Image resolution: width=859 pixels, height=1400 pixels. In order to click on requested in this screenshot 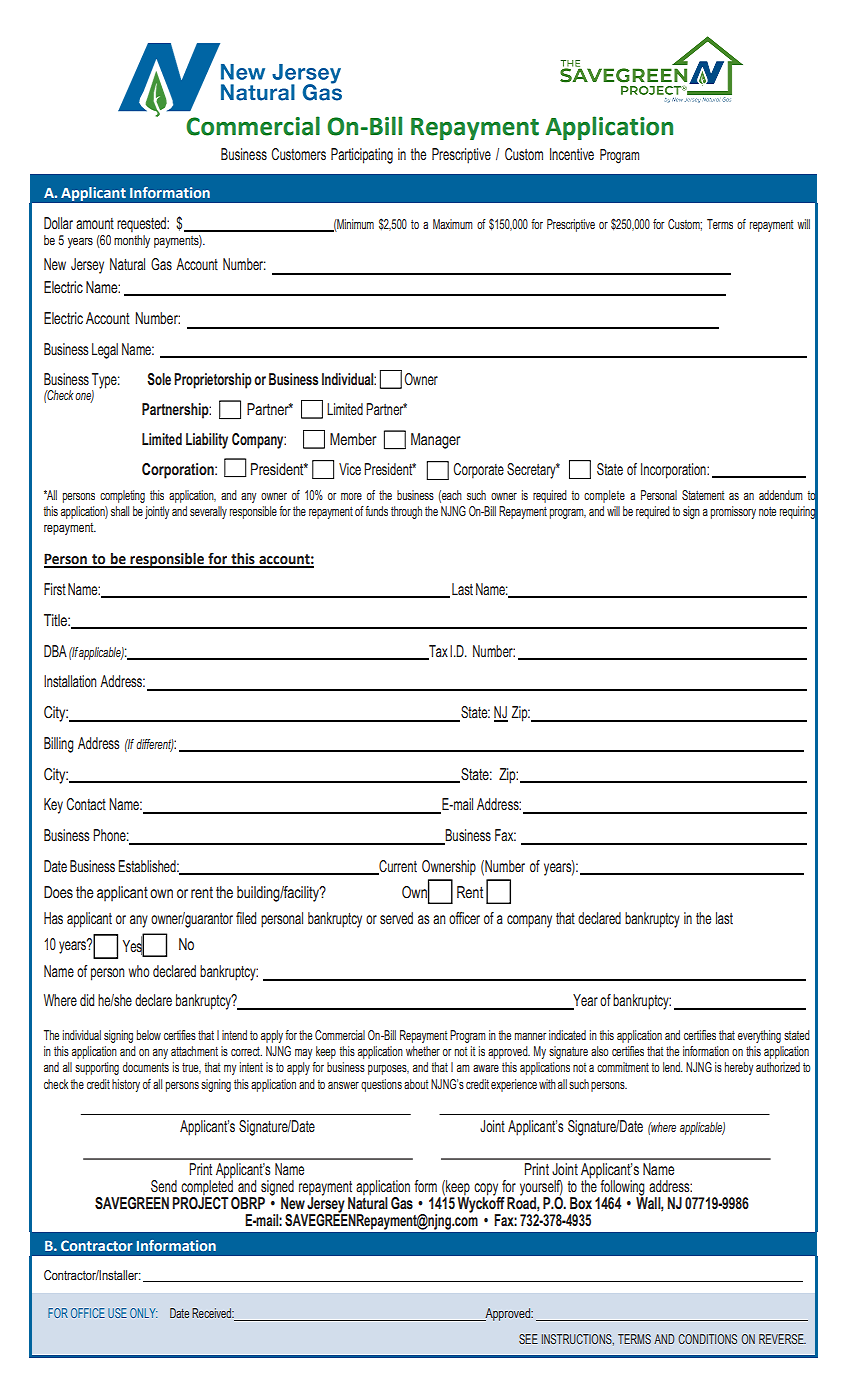, I will do `click(142, 225)`.
